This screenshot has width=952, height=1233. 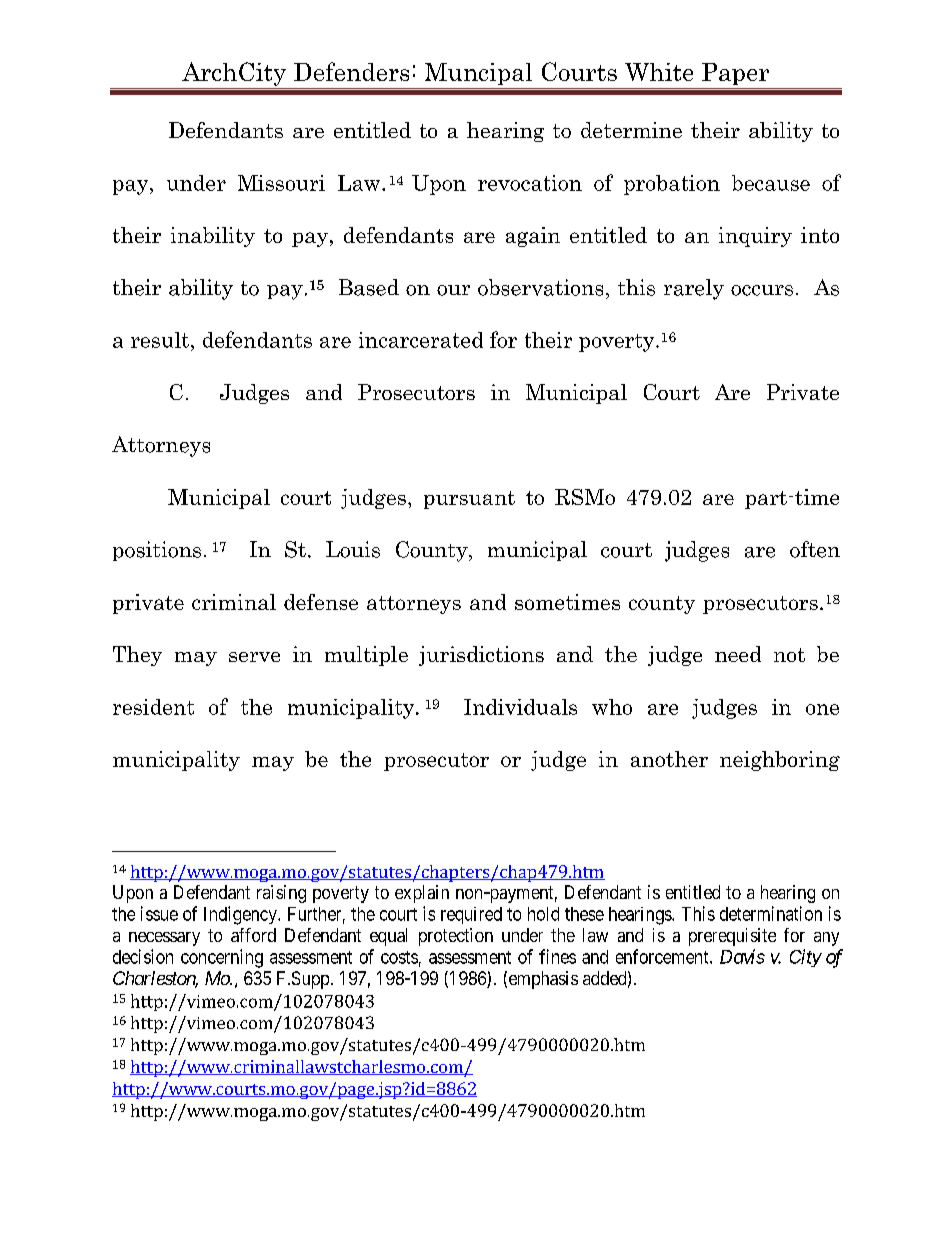 What do you see at coordinates (815, 549) in the screenshot?
I see `often` at bounding box center [815, 549].
